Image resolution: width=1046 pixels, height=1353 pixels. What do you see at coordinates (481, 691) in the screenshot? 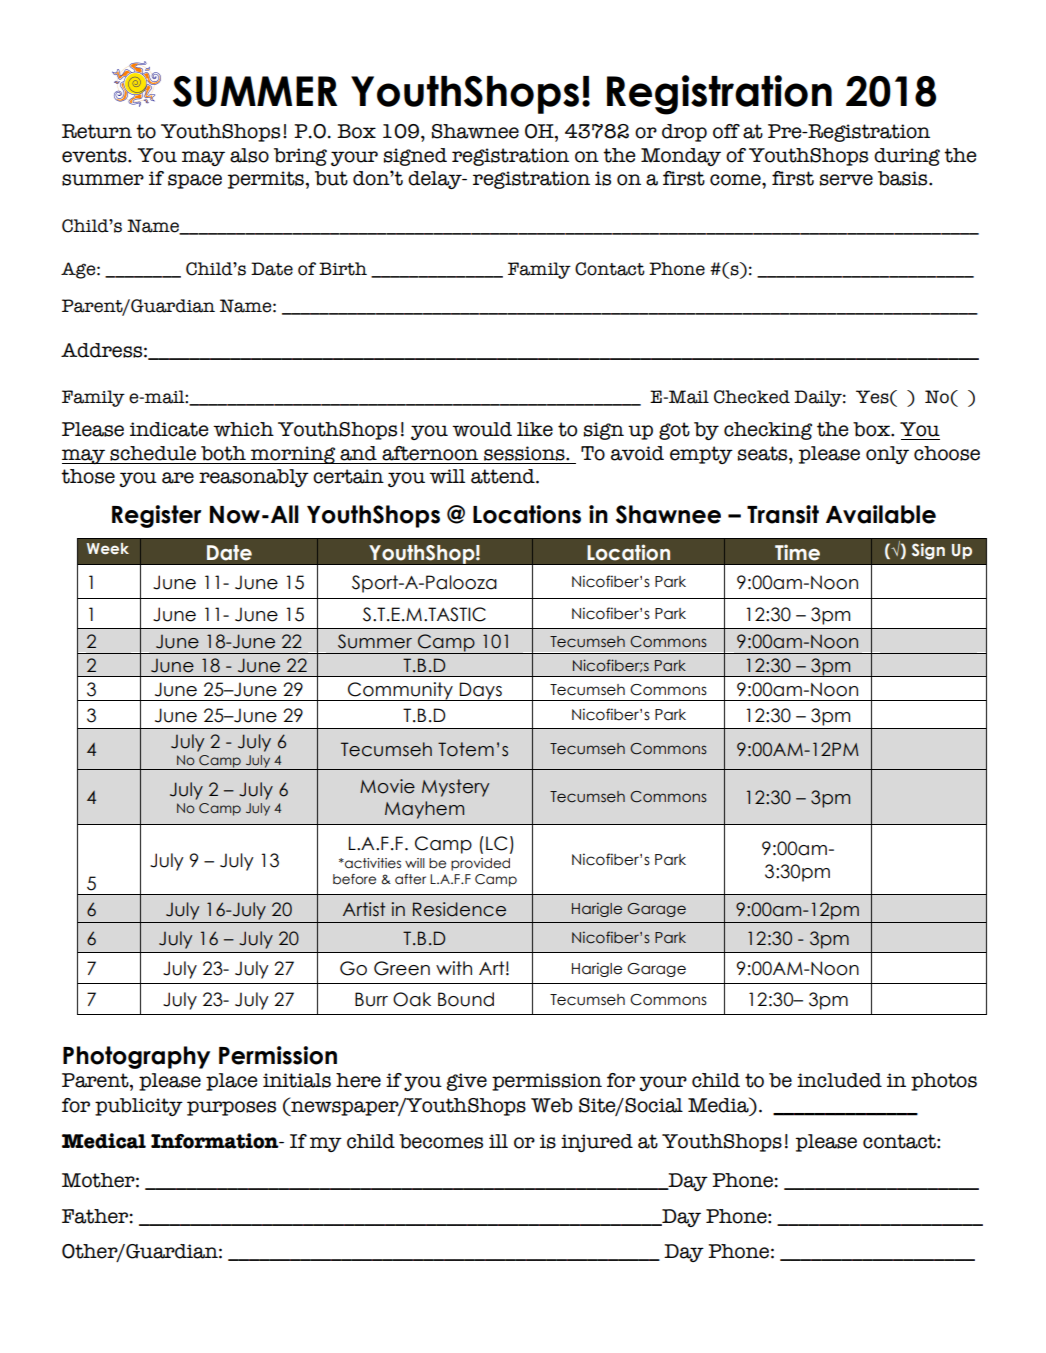
I see `Days` at bounding box center [481, 691].
